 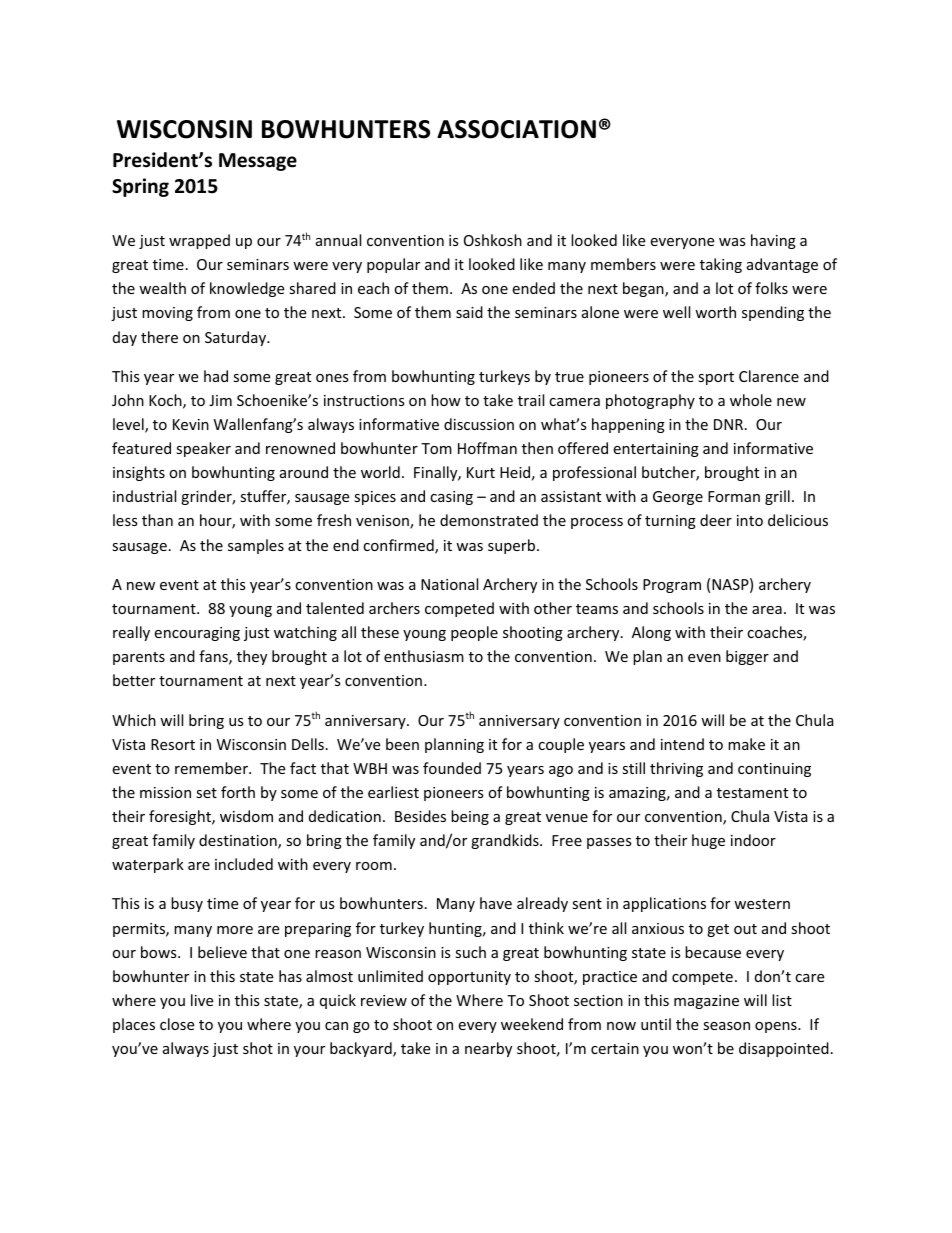 I want to click on close, so click(x=177, y=1024).
